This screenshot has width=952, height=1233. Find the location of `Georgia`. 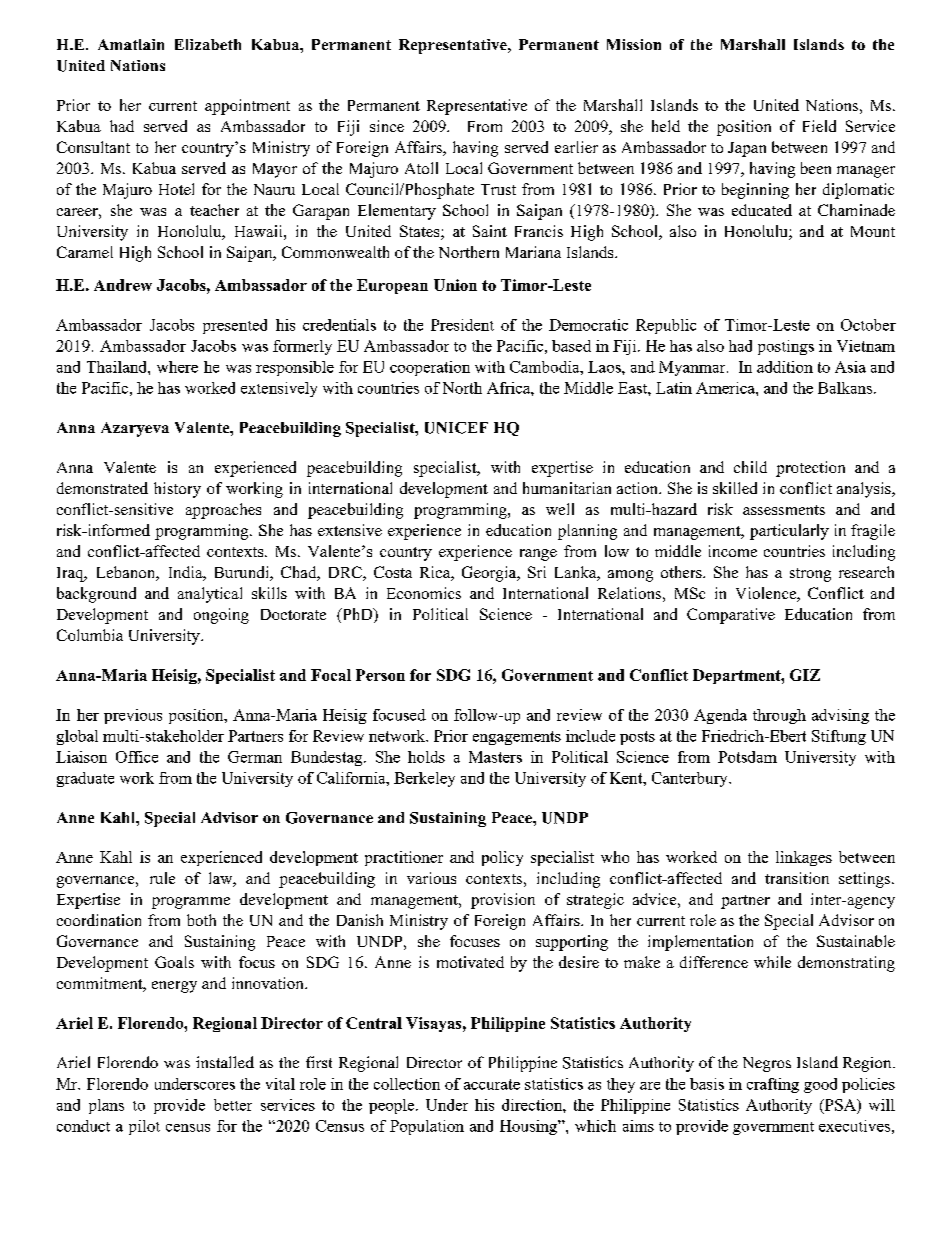

Georgia is located at coordinates (490, 574).
